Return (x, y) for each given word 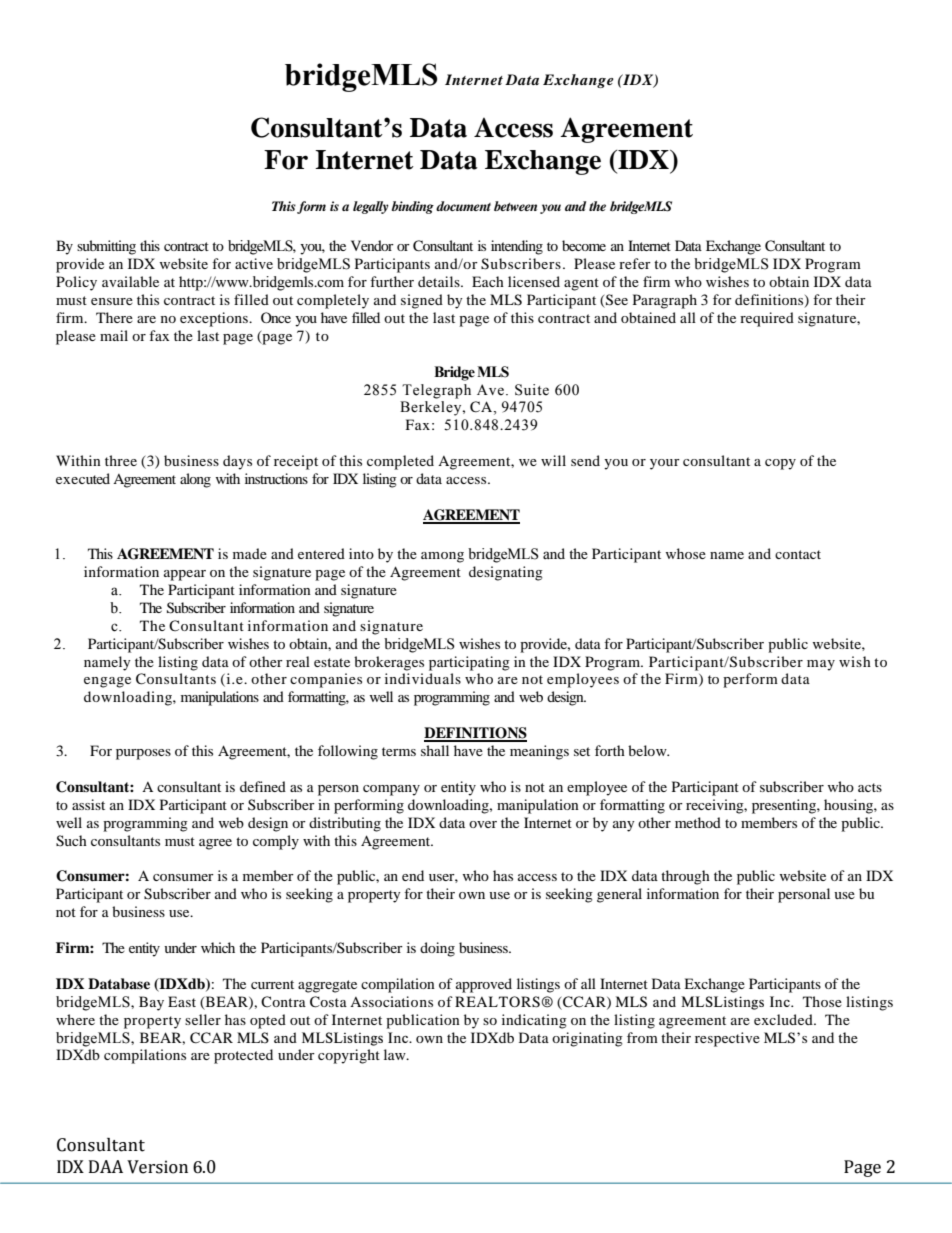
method (698, 822)
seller (203, 1019)
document (463, 206)
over (483, 824)
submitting (106, 247)
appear (185, 575)
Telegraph (436, 391)
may (821, 665)
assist (88, 804)
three (121, 460)
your (665, 464)
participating (469, 663)
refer (635, 263)
